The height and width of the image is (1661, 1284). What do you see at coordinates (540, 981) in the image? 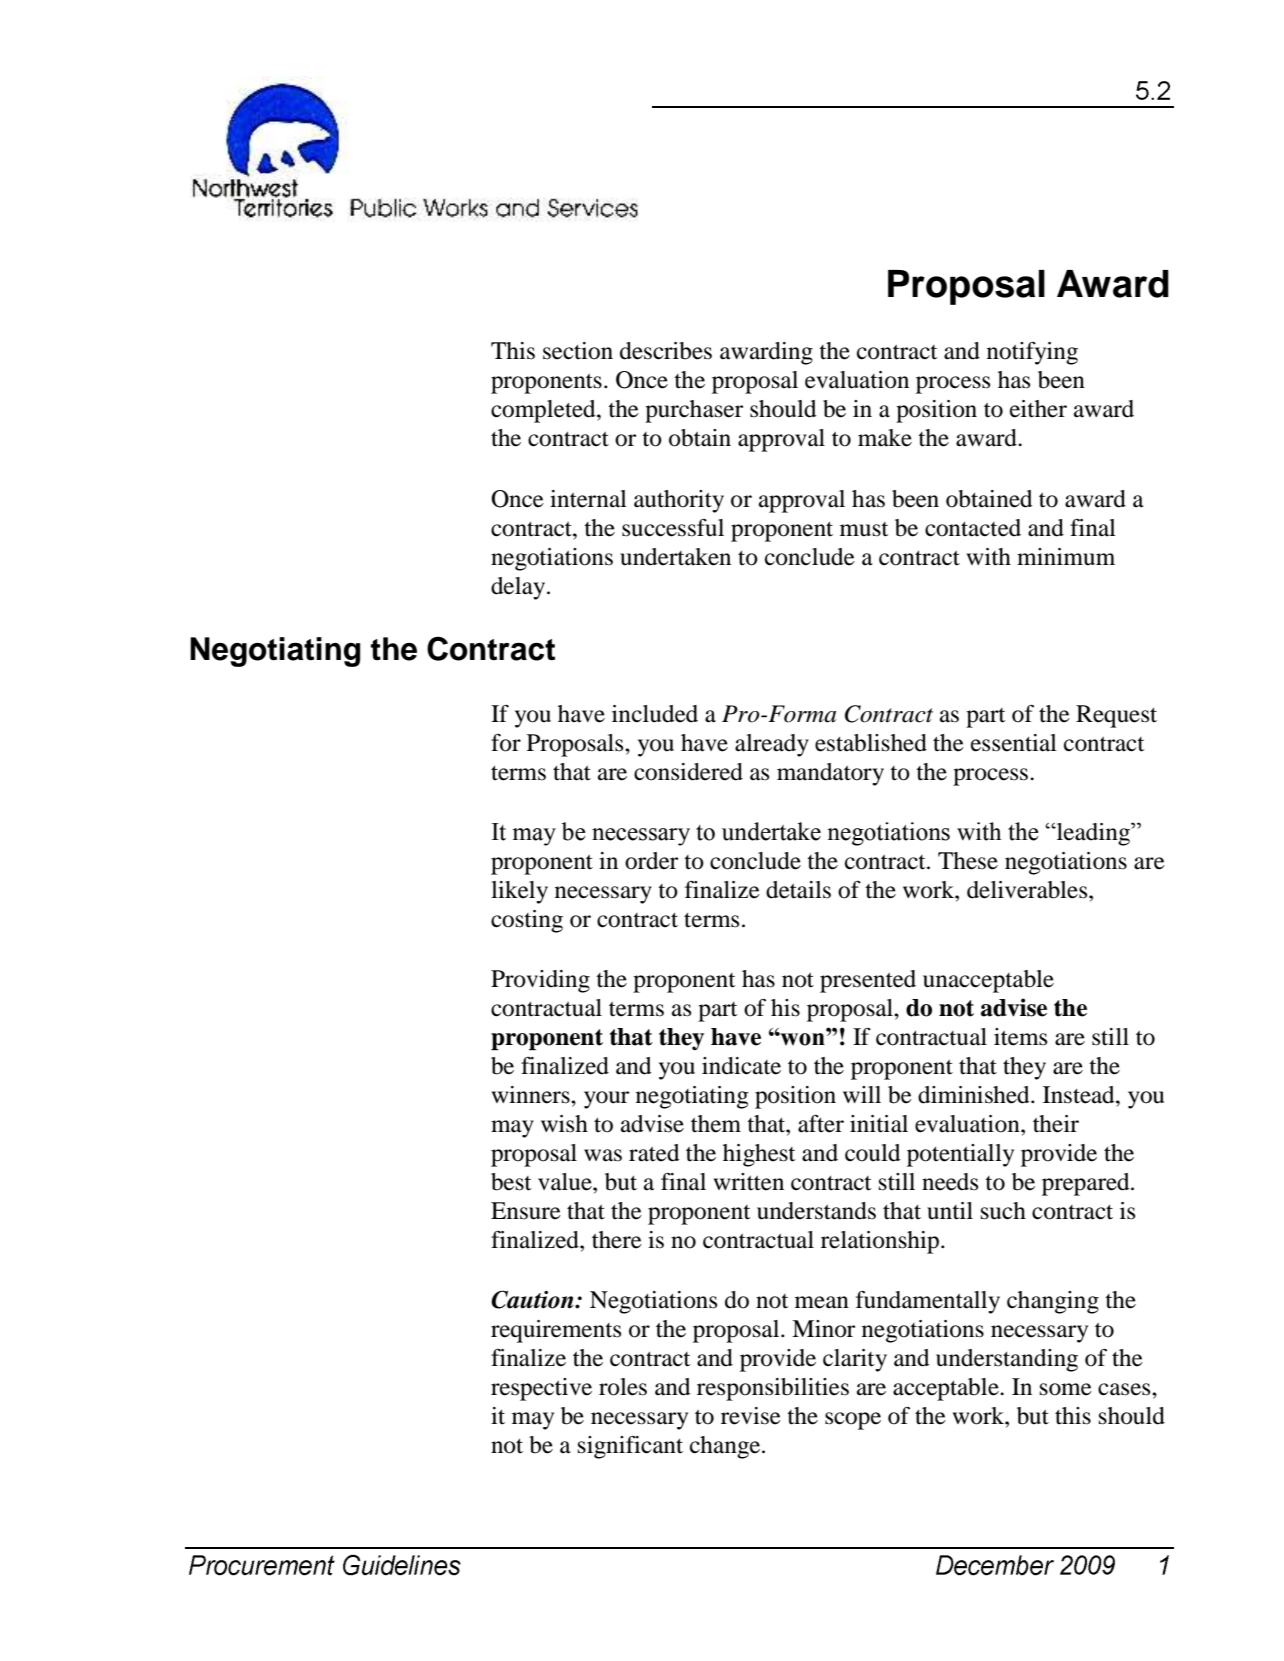
I see `Providing` at bounding box center [540, 981].
